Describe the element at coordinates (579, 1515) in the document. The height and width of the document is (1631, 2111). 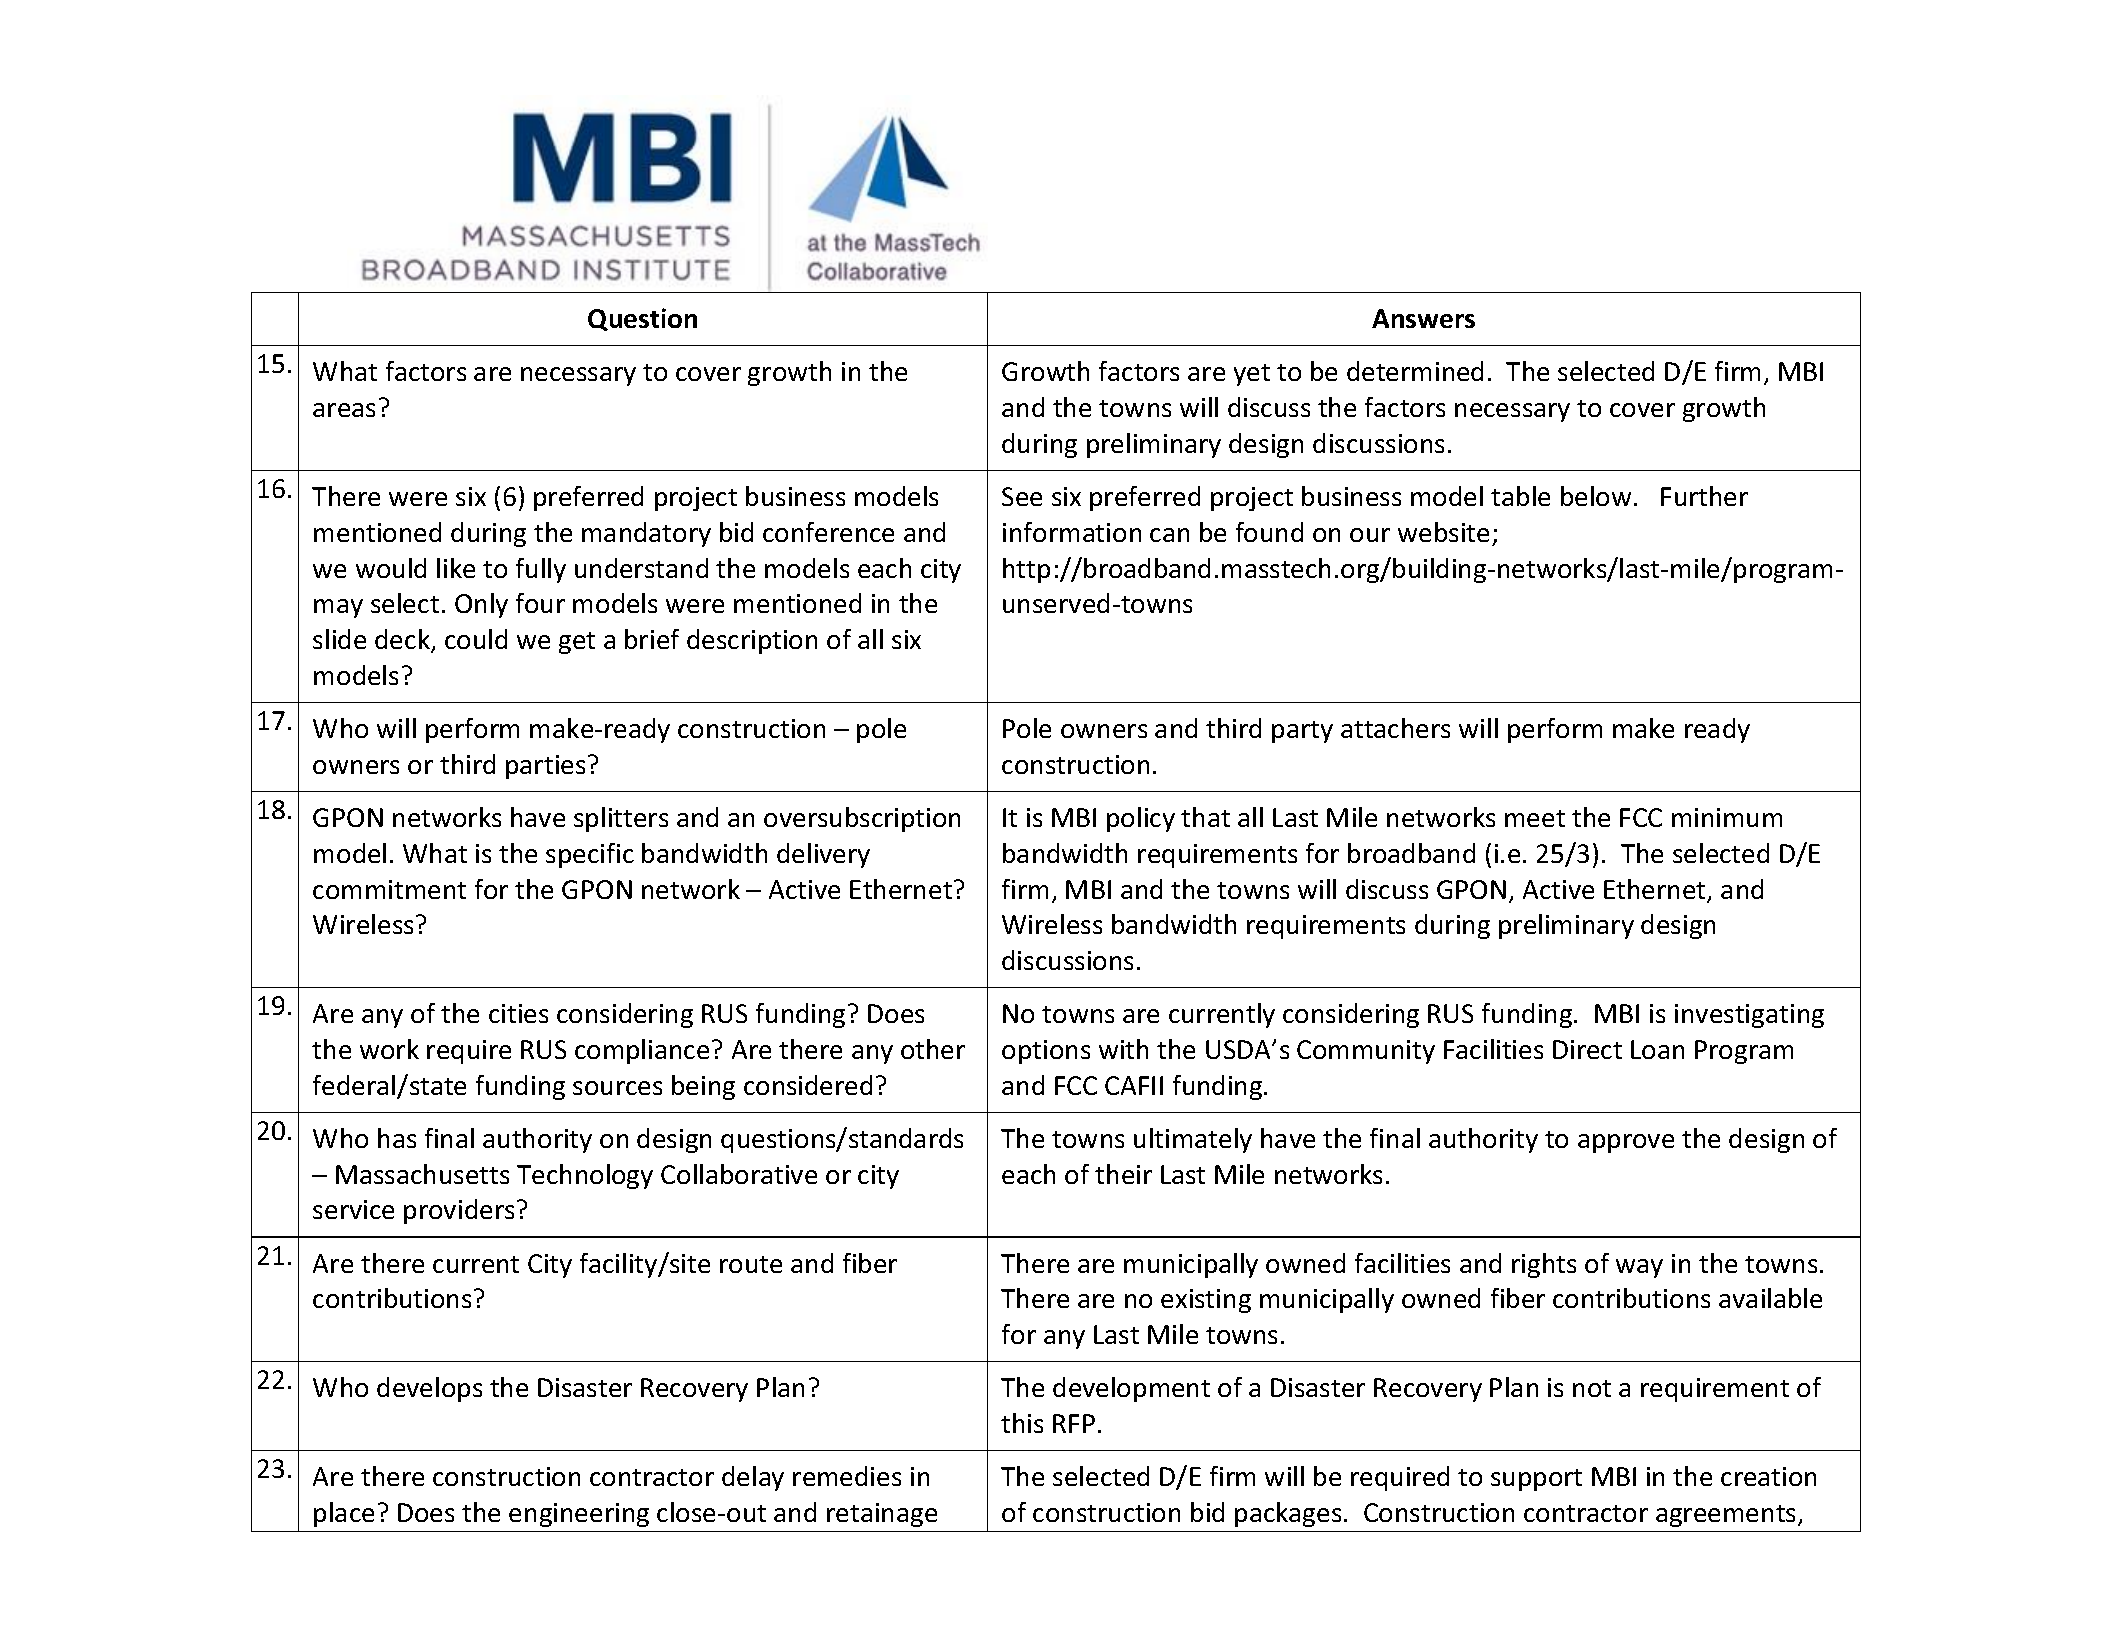
I see `engineering` at that location.
